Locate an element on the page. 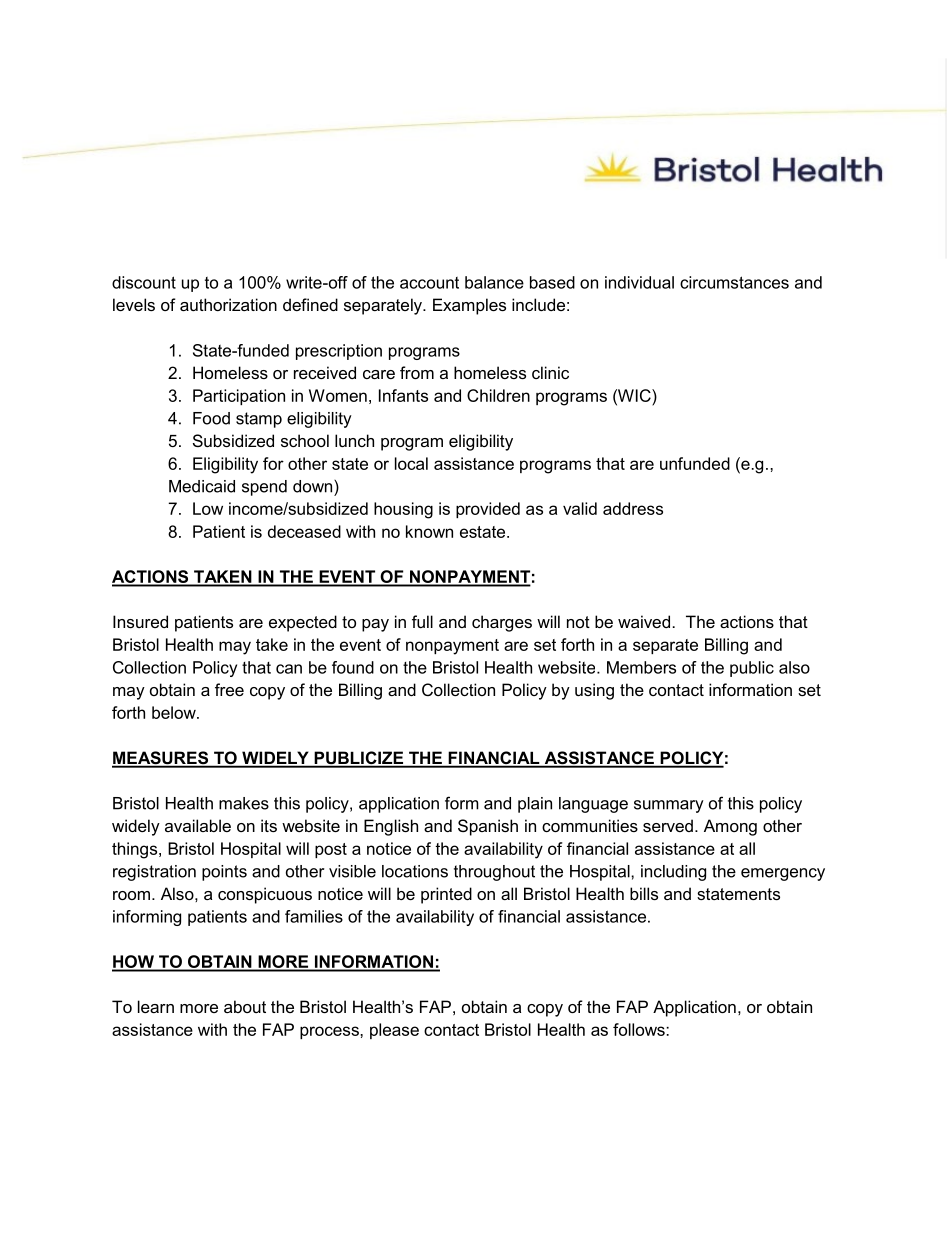 The width and height of the page is (952, 1233). Insured is located at coordinates (140, 621).
